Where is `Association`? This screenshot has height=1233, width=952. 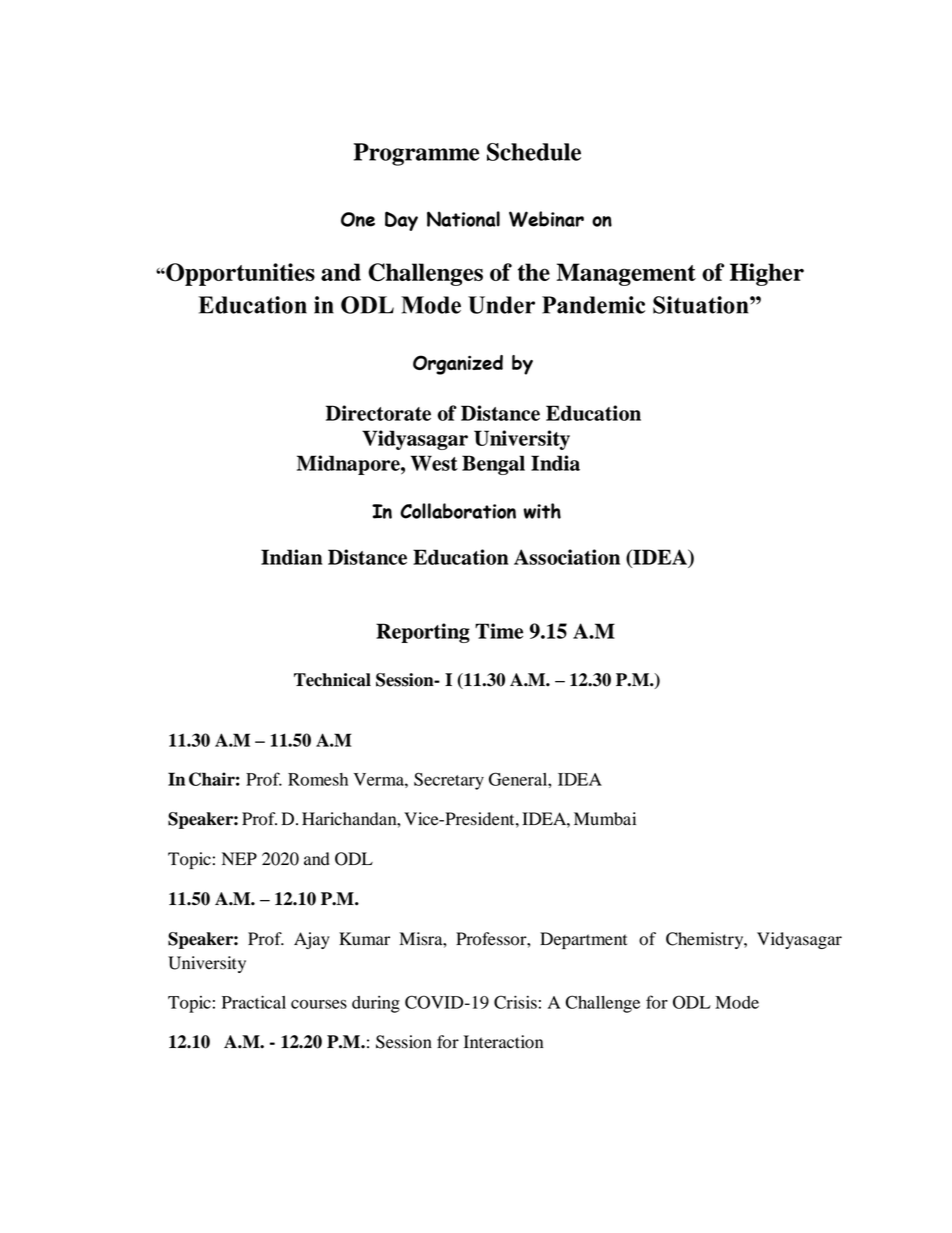
Association is located at coordinates (567, 557).
